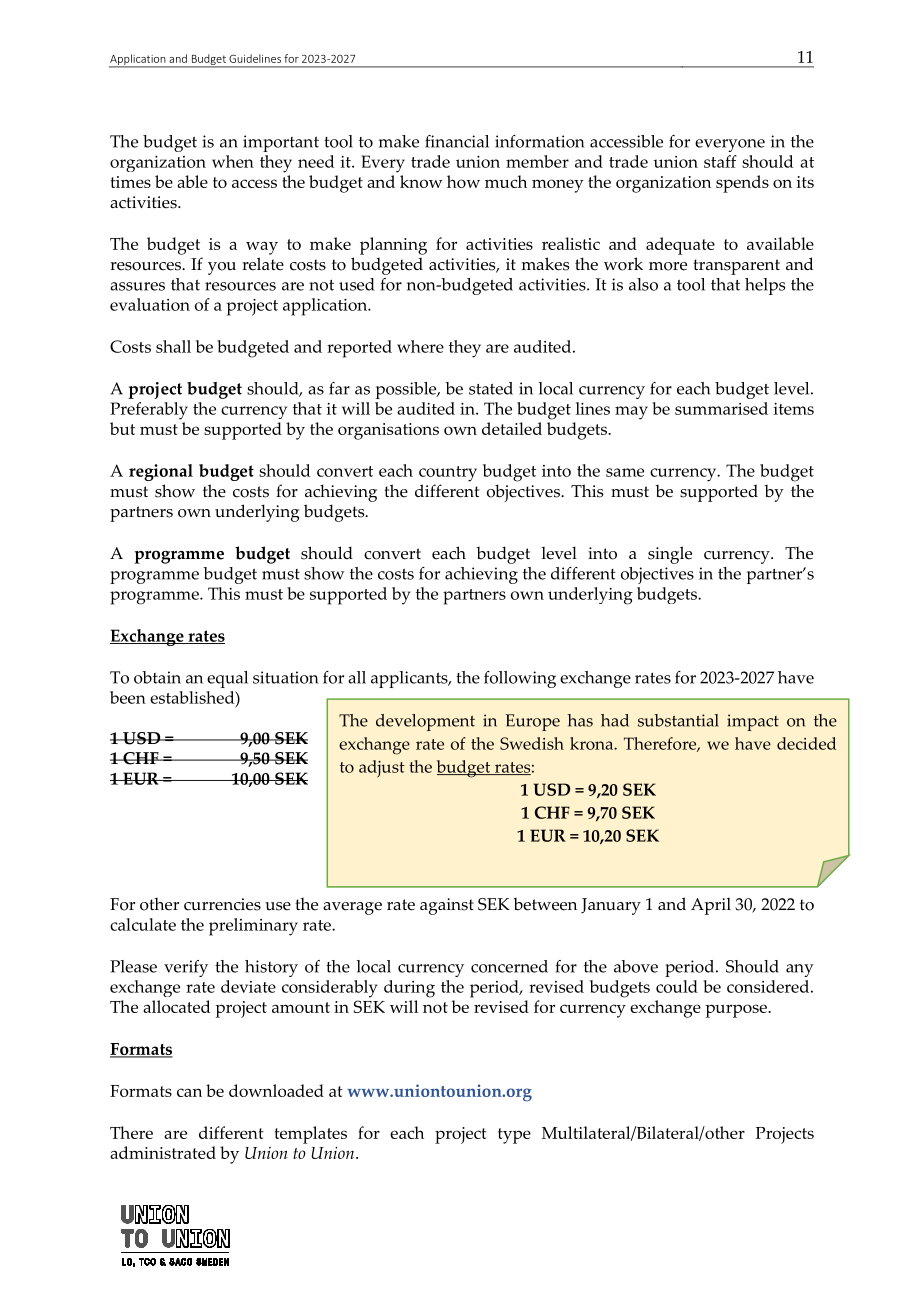 The height and width of the screenshot is (1308, 924). What do you see at coordinates (425, 722) in the screenshot?
I see `development` at bounding box center [425, 722].
